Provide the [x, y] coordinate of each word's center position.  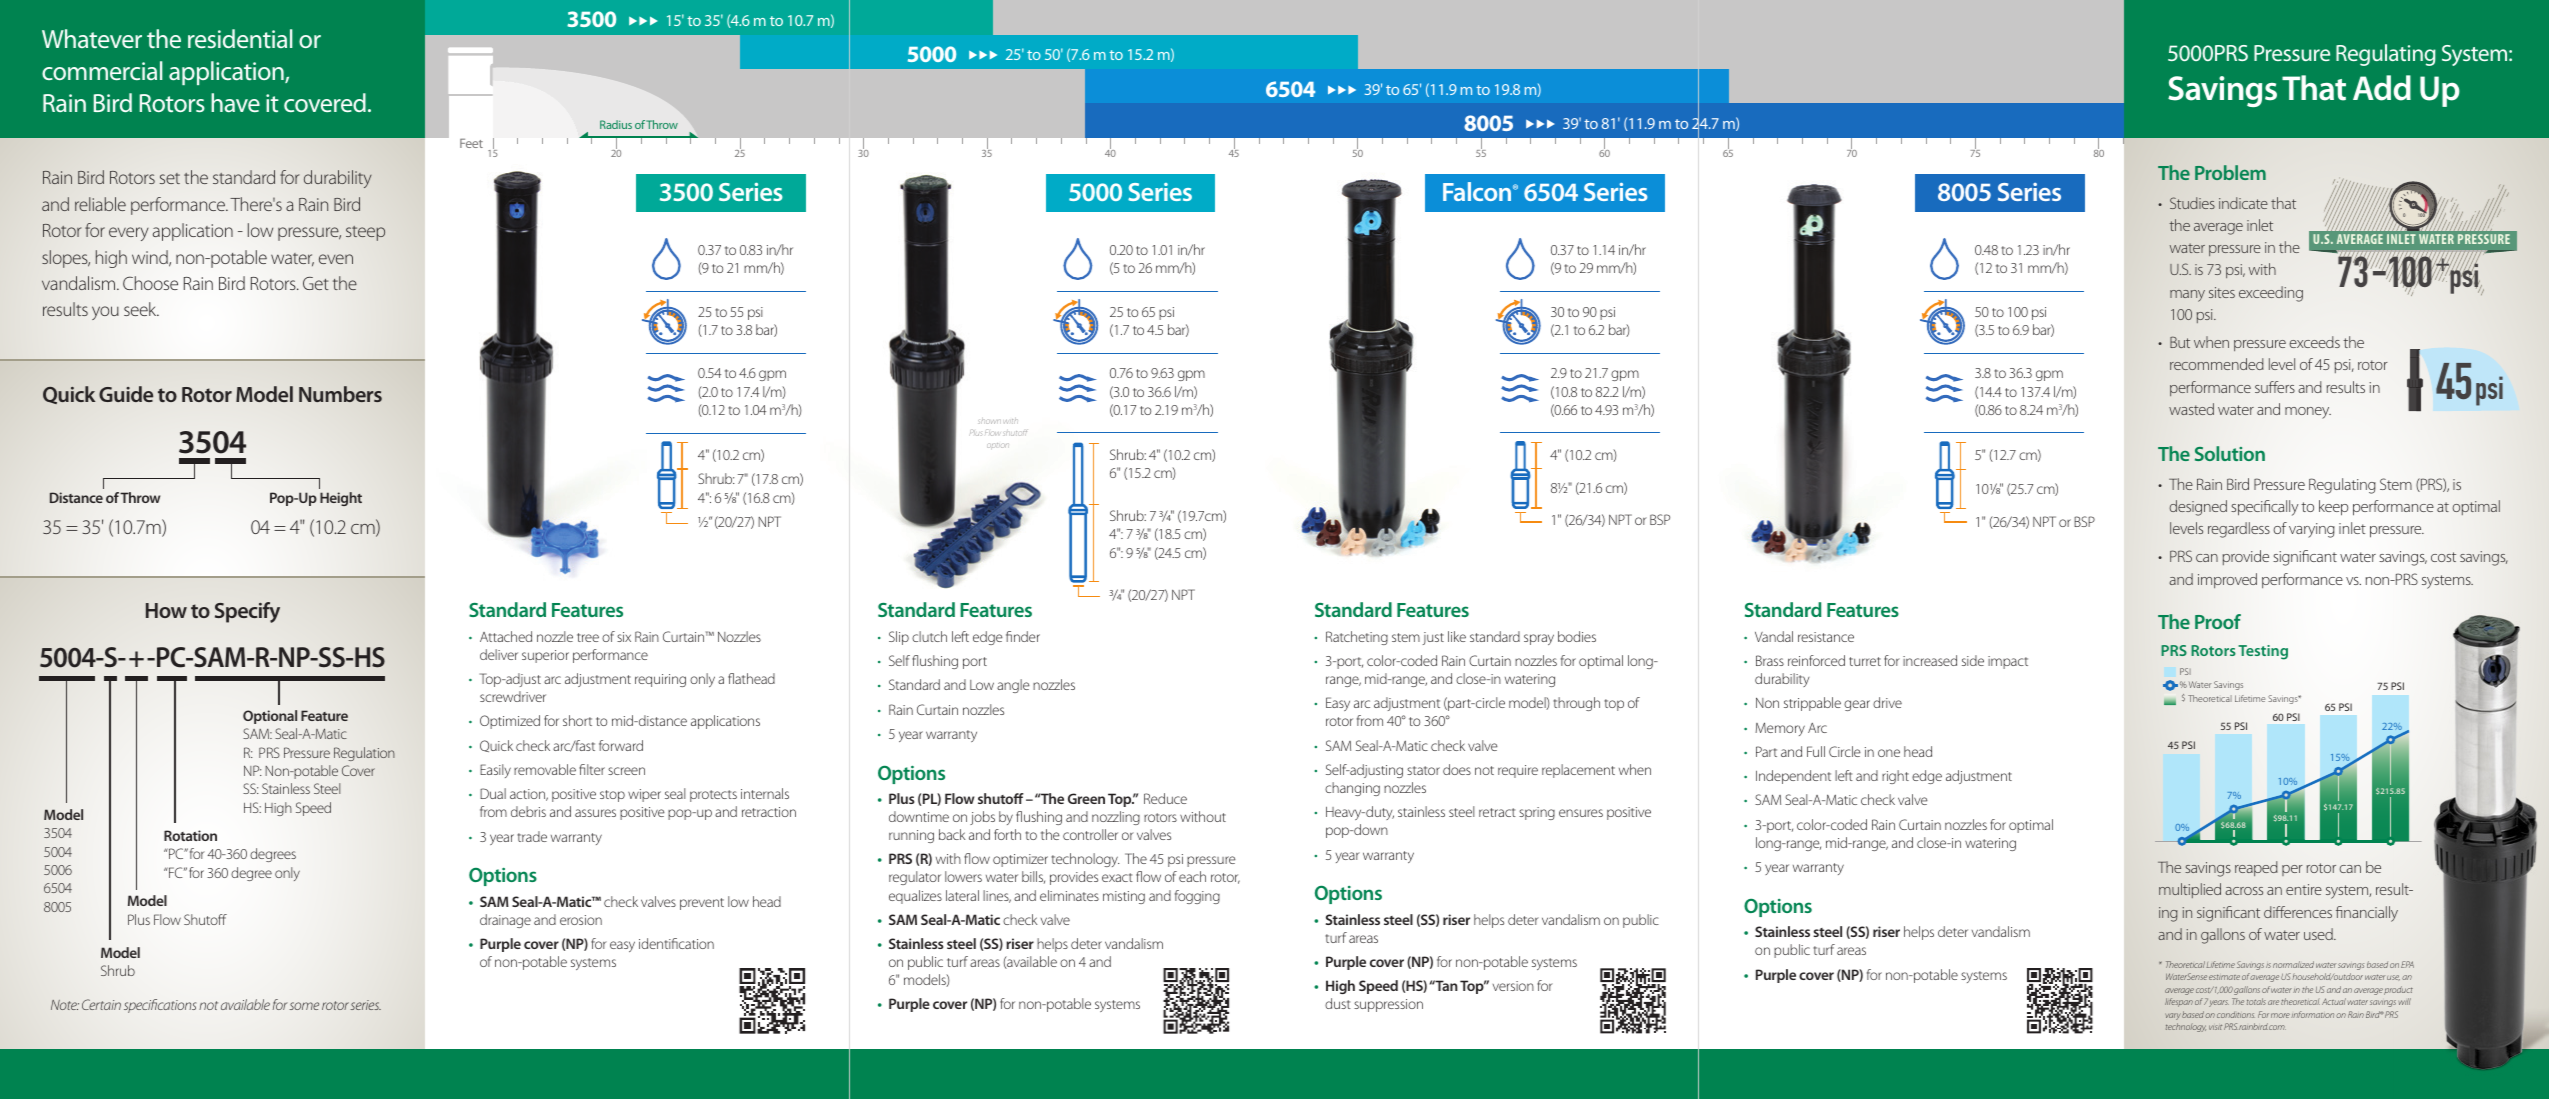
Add [2382, 88]
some [304, 1006]
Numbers [340, 394]
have [235, 102]
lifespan [2179, 1002]
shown [989, 421]
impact [2008, 662]
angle [1013, 686]
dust [1338, 1003]
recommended [2217, 364]
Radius [616, 124]
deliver [499, 654]
